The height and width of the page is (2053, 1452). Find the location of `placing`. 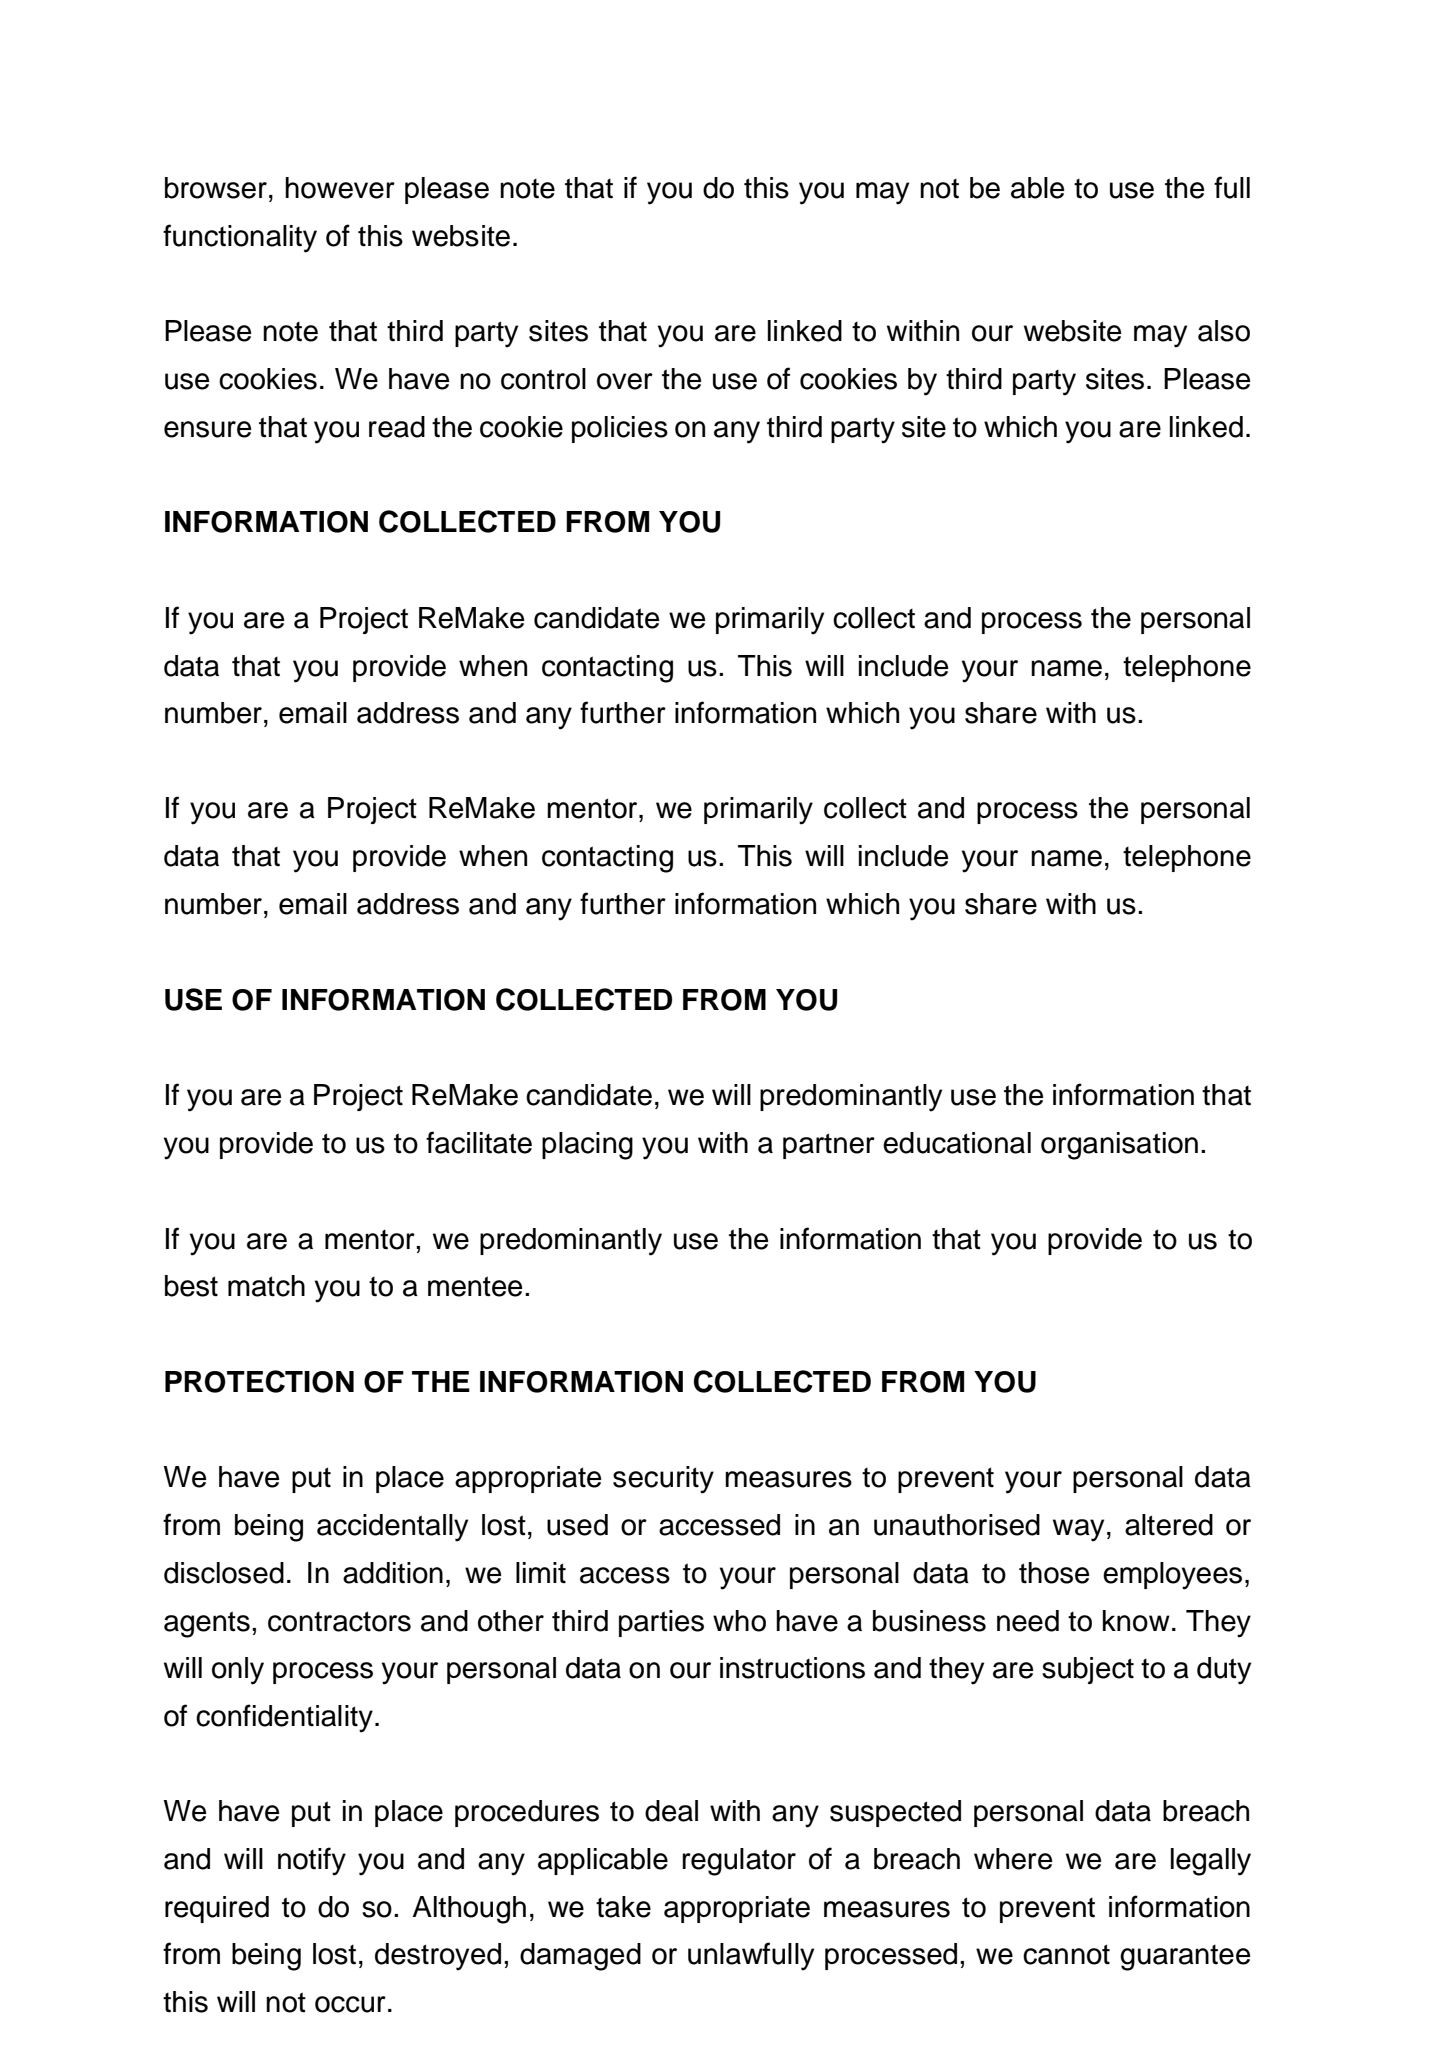

placing is located at coordinates (587, 1146).
